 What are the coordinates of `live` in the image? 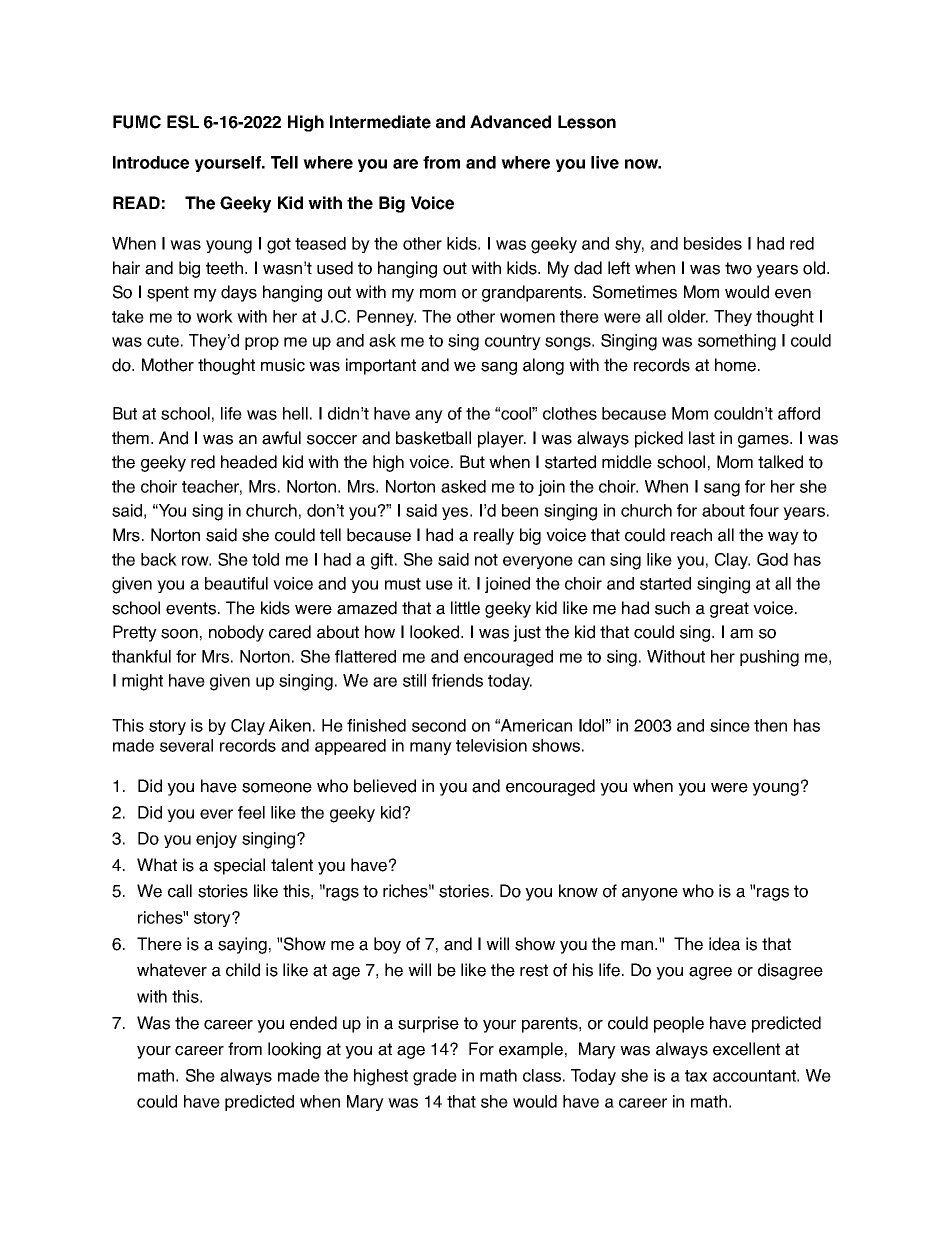 It's located at (605, 162).
